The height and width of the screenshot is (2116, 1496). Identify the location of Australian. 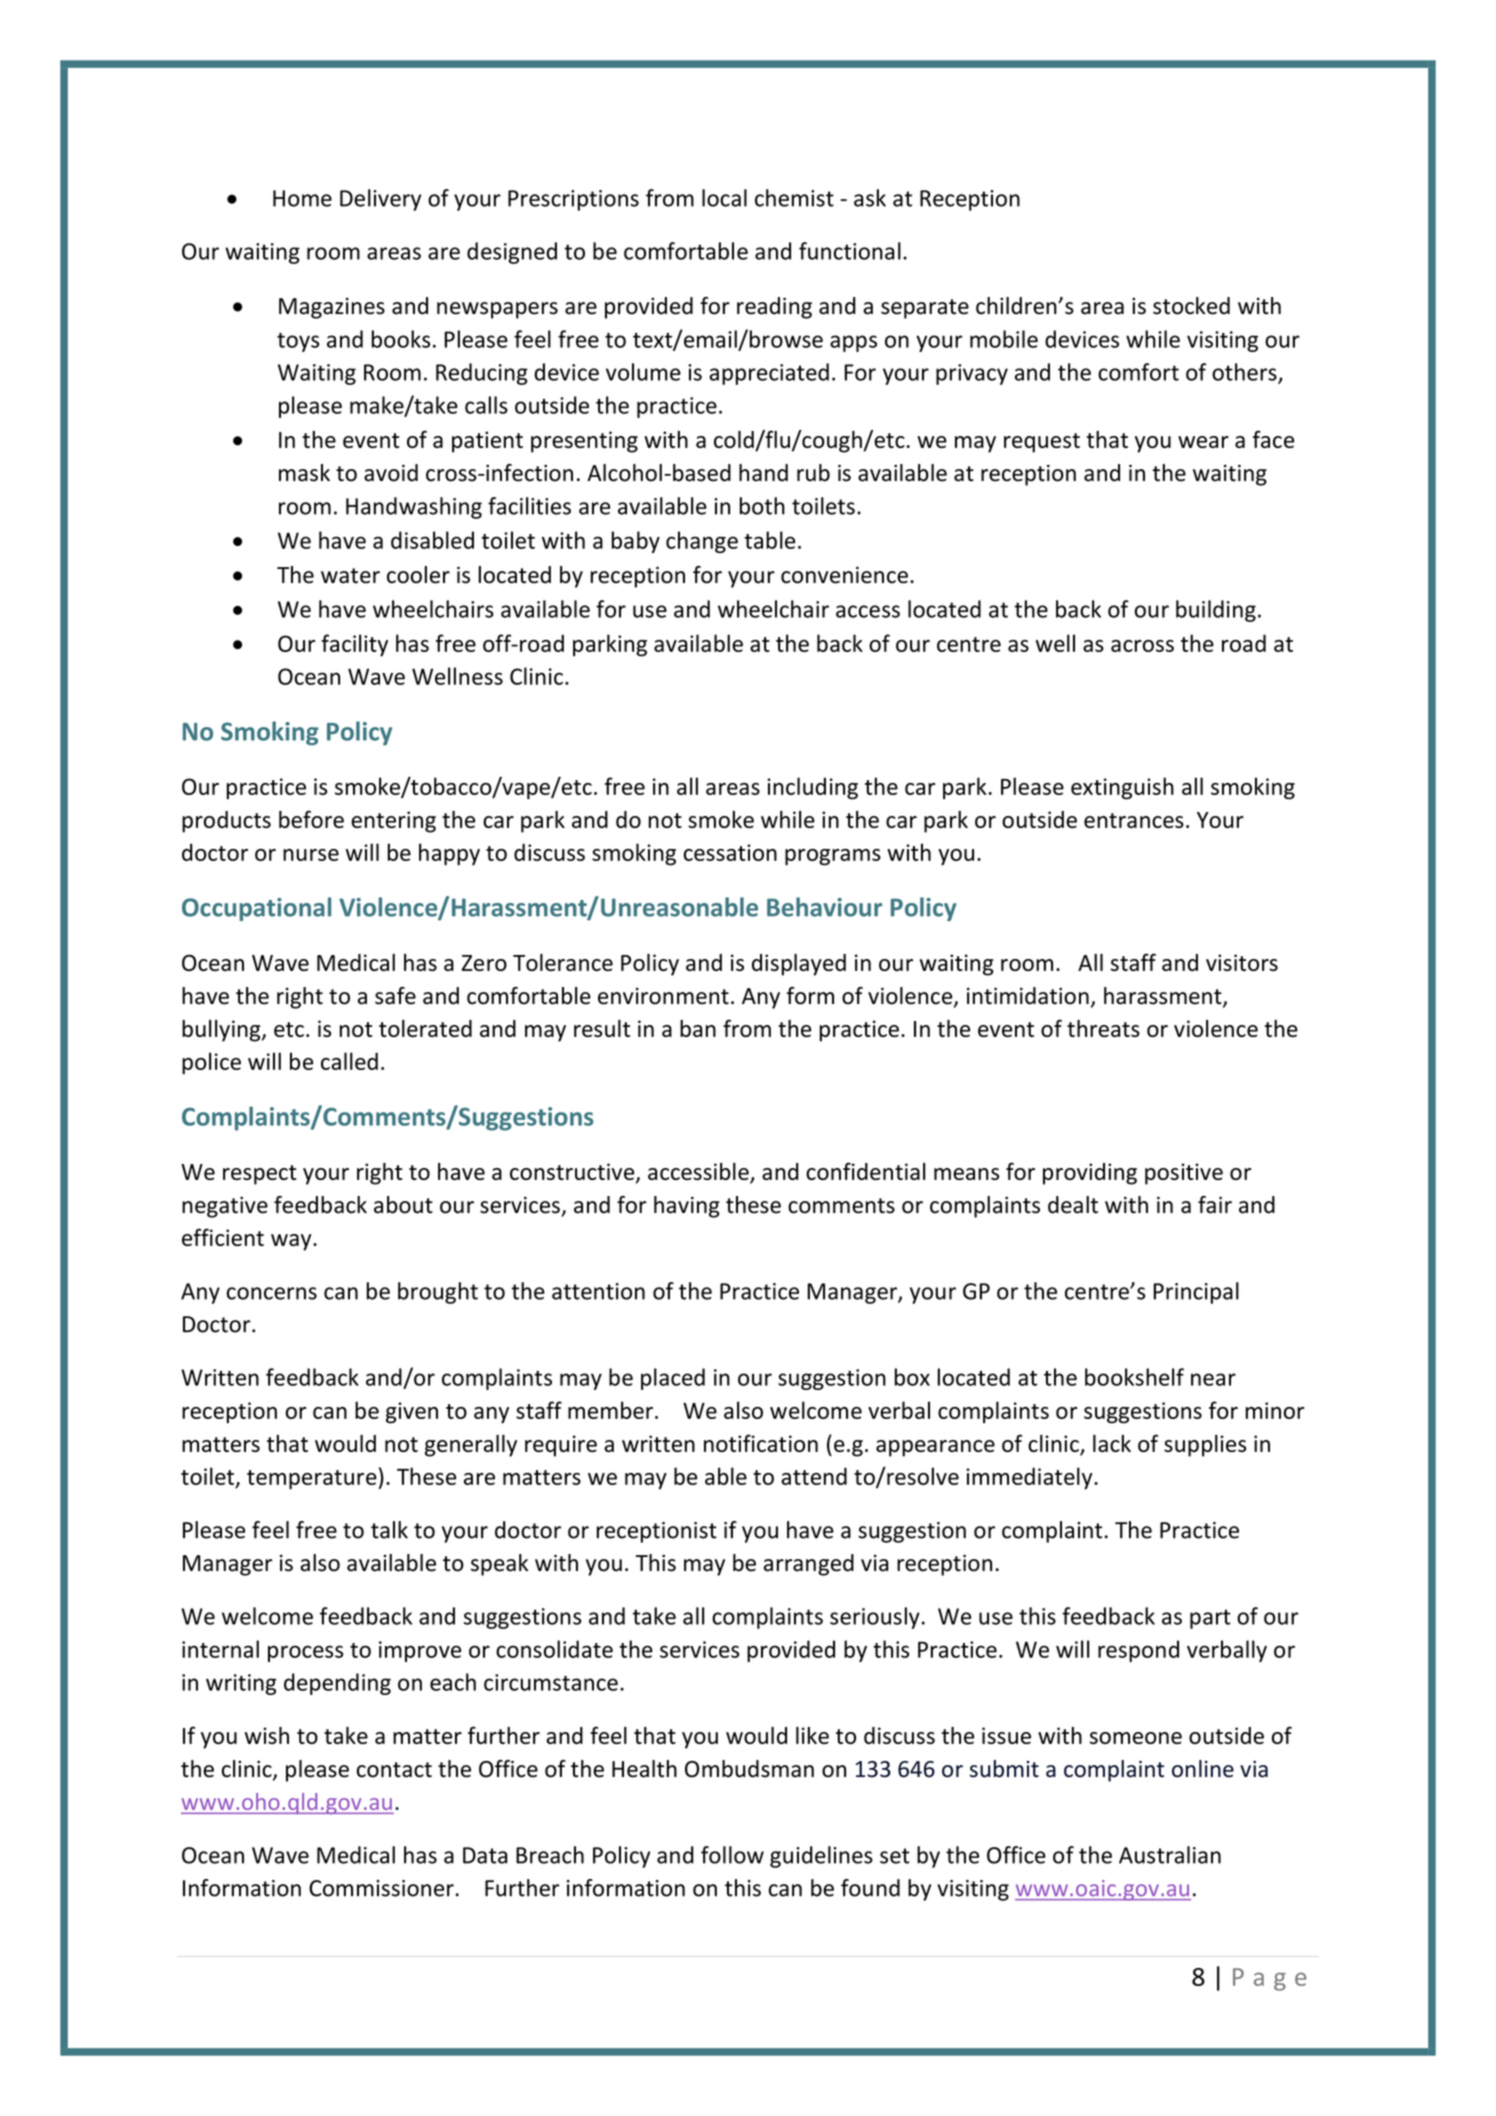
(1170, 1855).
